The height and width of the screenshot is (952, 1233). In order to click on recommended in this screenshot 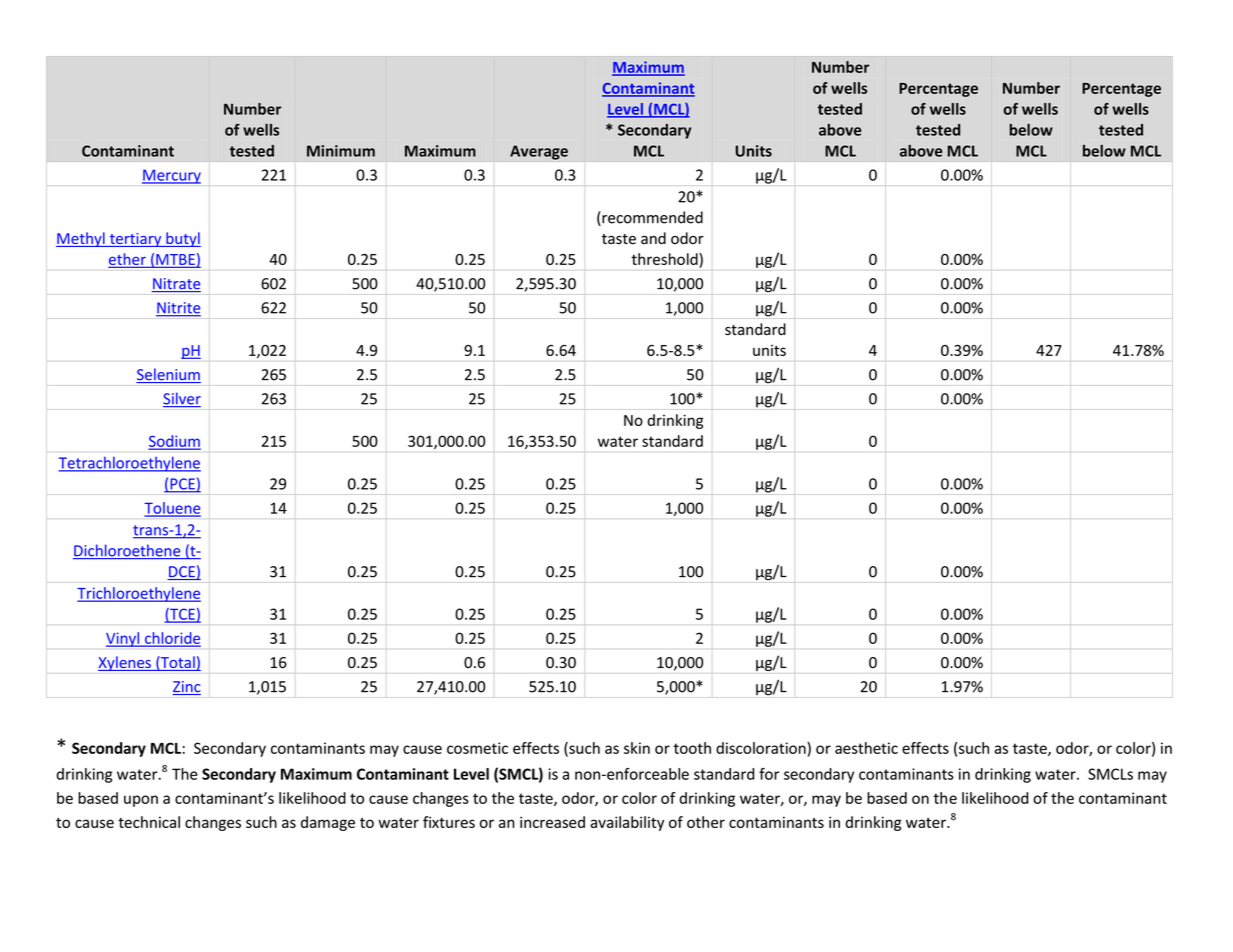, I will do `click(651, 218)`.
